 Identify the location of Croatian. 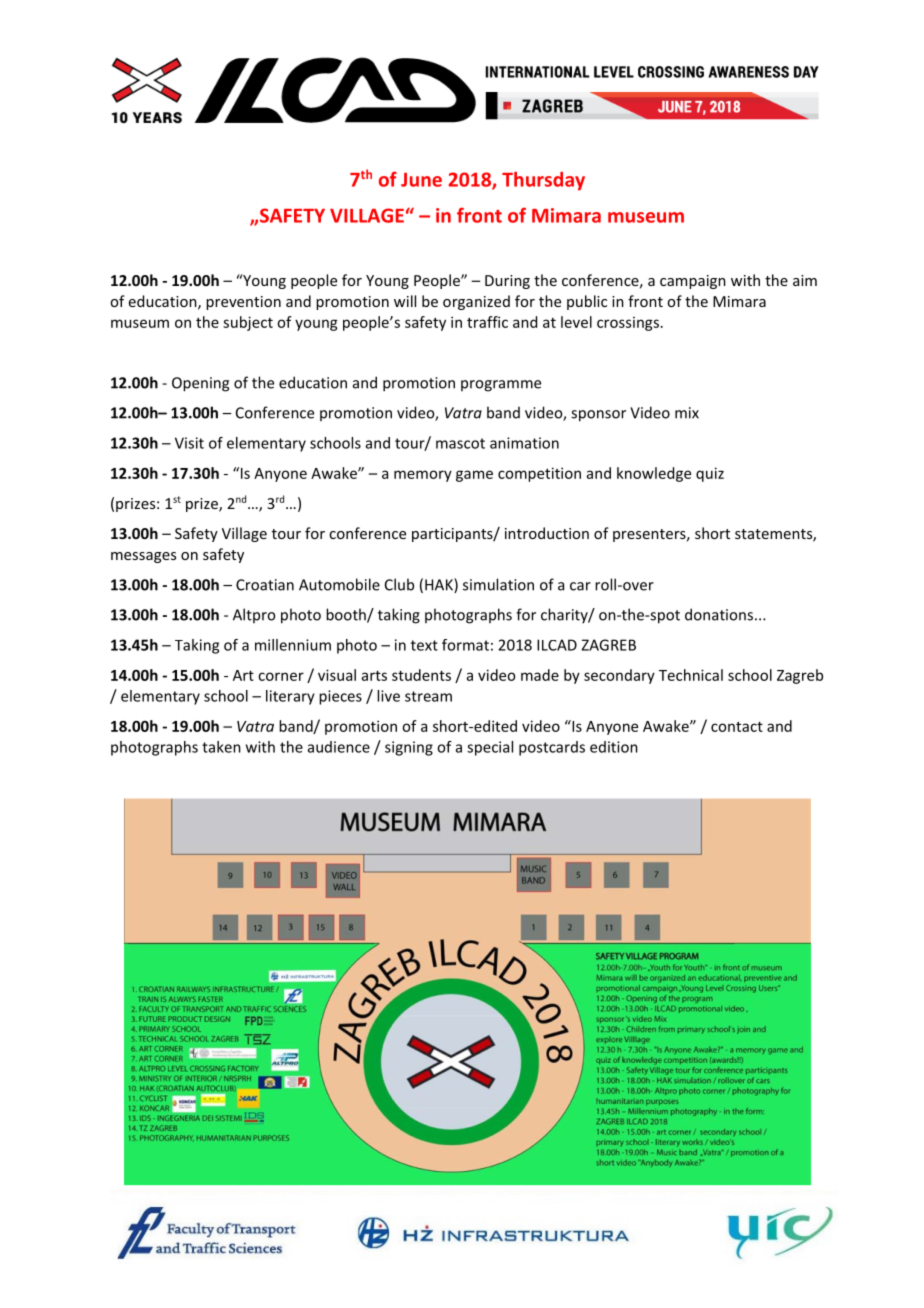
(265, 585).
